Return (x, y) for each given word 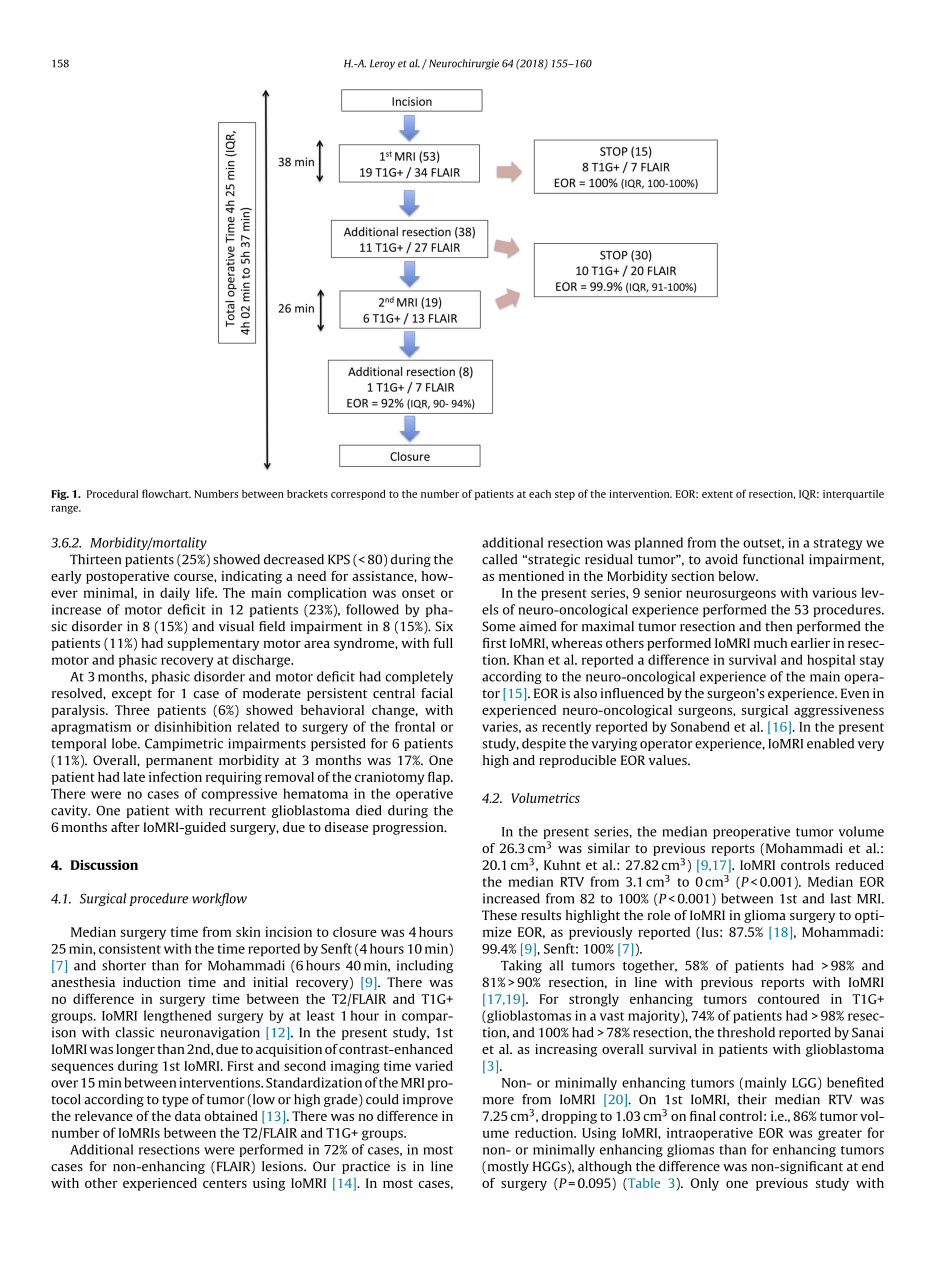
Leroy (382, 64)
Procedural (112, 494)
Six (444, 626)
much (770, 643)
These (499, 915)
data (188, 1116)
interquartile (853, 495)
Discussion (104, 865)
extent (717, 494)
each (540, 494)
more (498, 1101)
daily (175, 594)
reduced (859, 865)
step (565, 495)
